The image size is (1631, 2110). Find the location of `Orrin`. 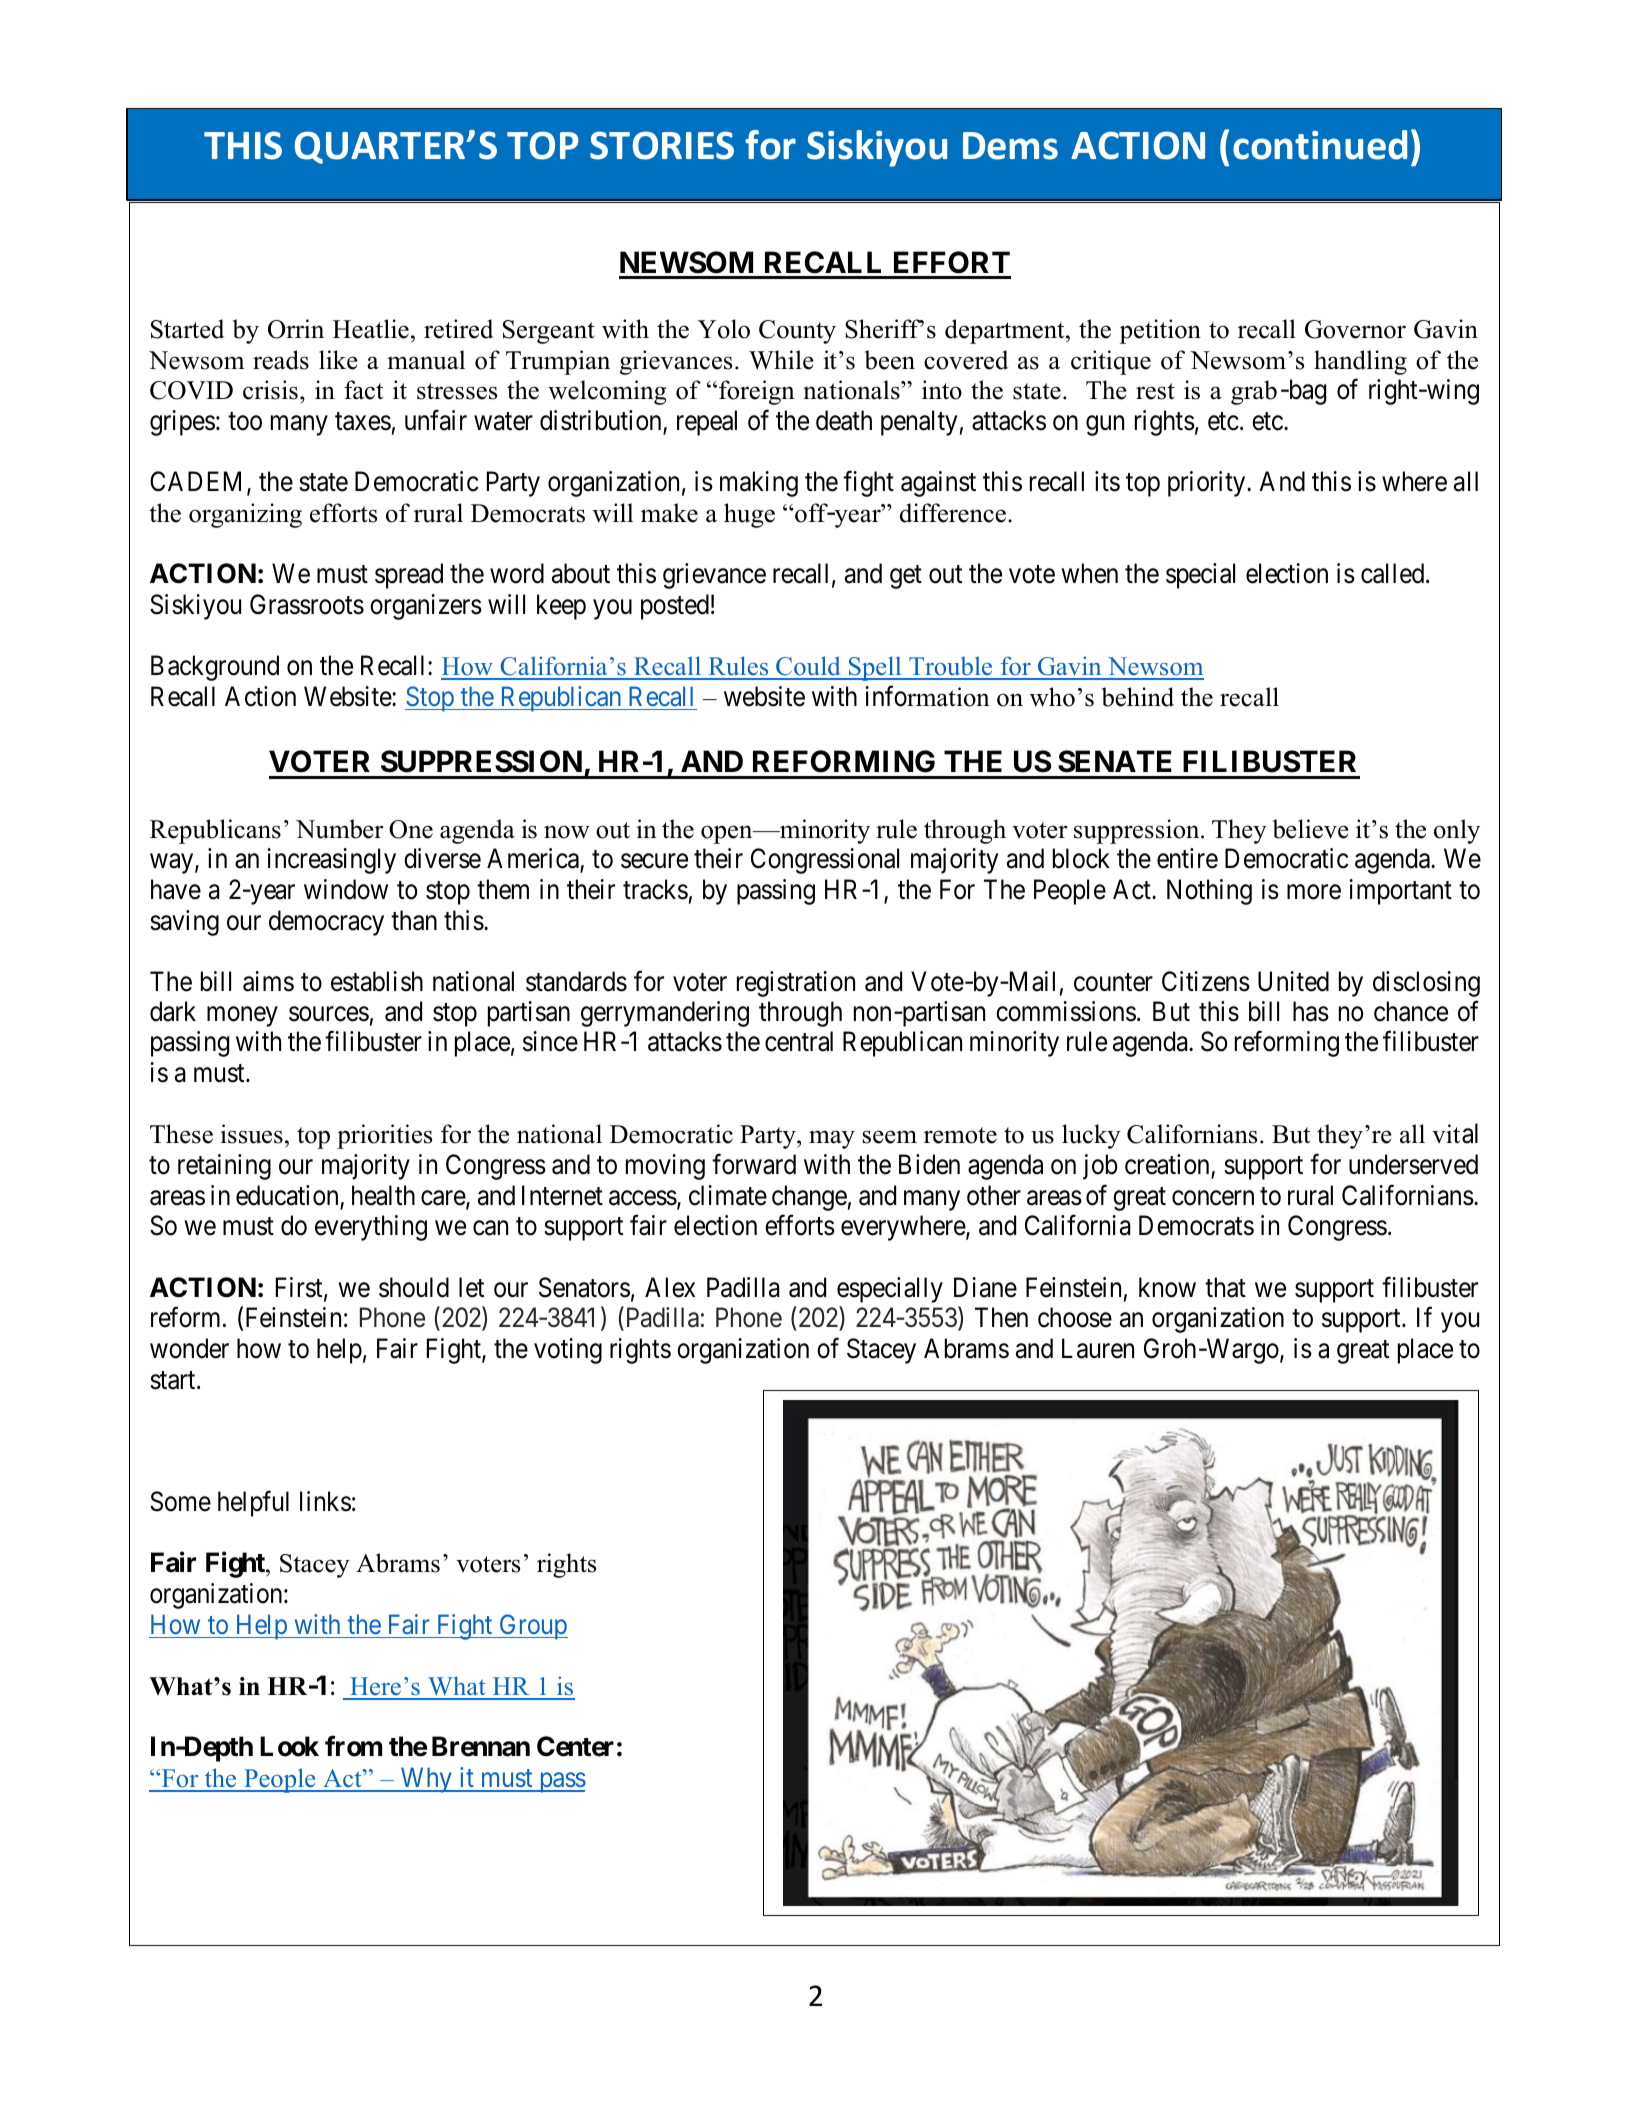

Orrin is located at coordinates (296, 329).
